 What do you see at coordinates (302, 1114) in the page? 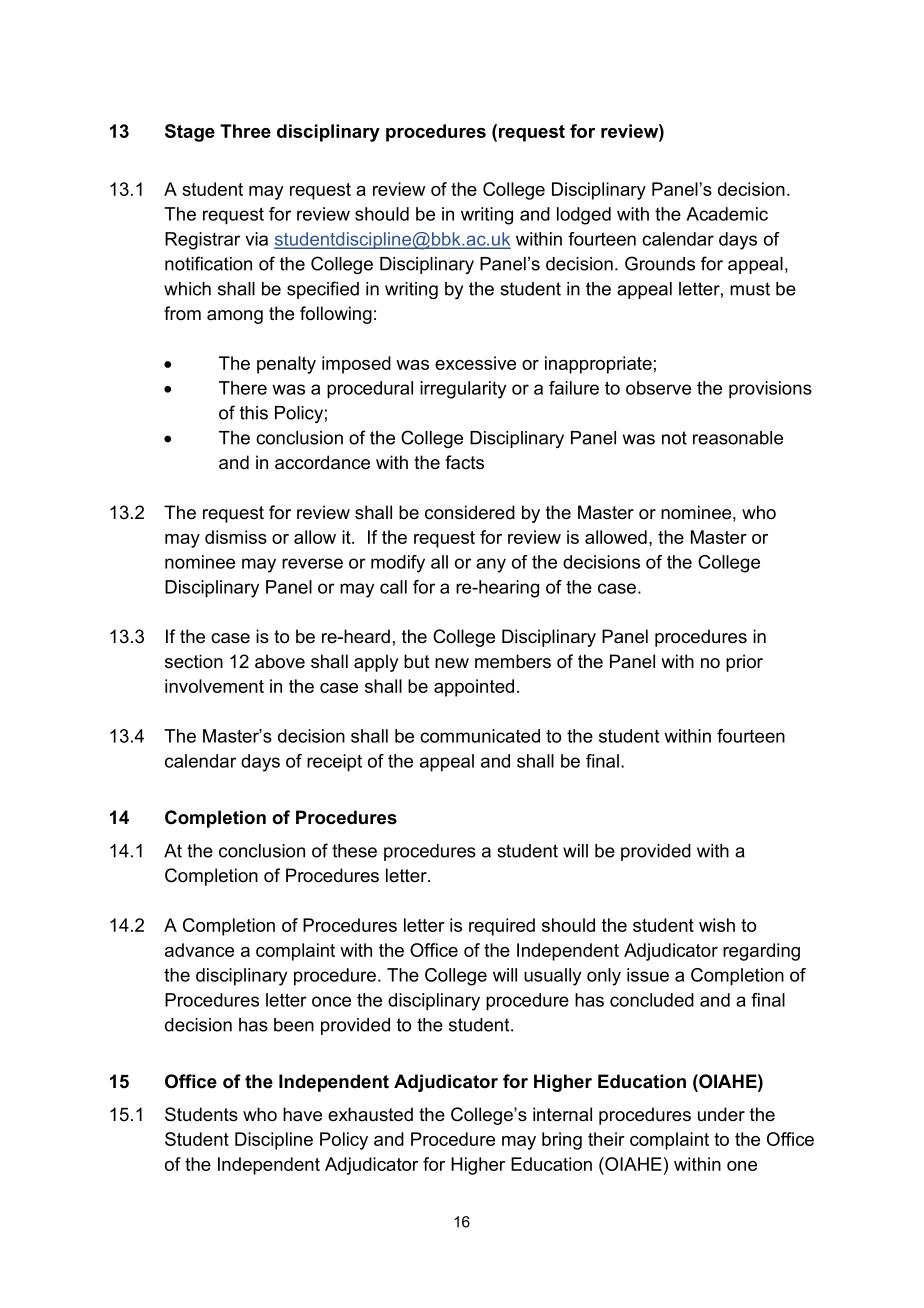
I see `have` at bounding box center [302, 1114].
